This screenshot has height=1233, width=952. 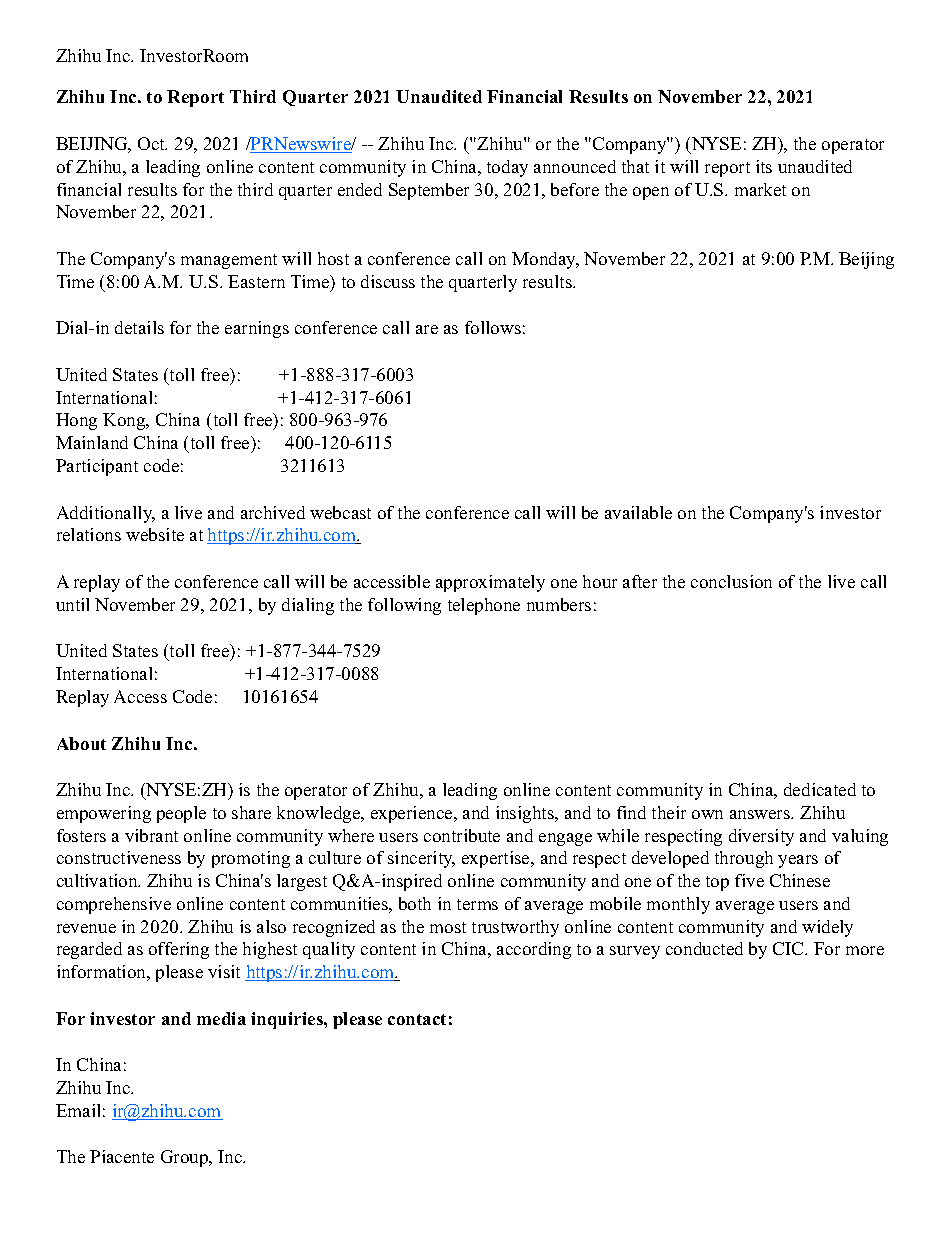 I want to click on Oct, so click(x=152, y=143).
